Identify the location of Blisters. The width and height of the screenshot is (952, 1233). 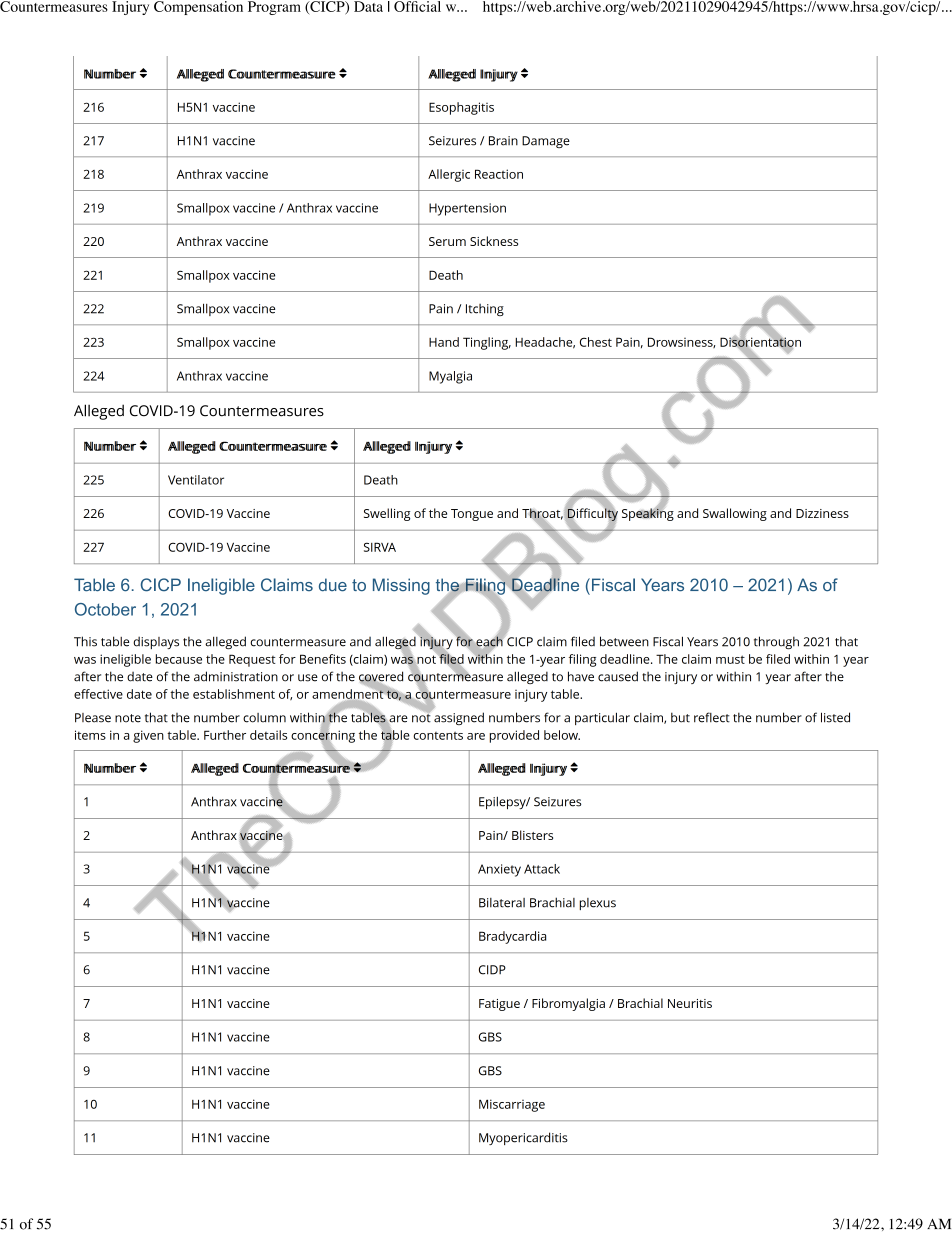
(532, 835).
